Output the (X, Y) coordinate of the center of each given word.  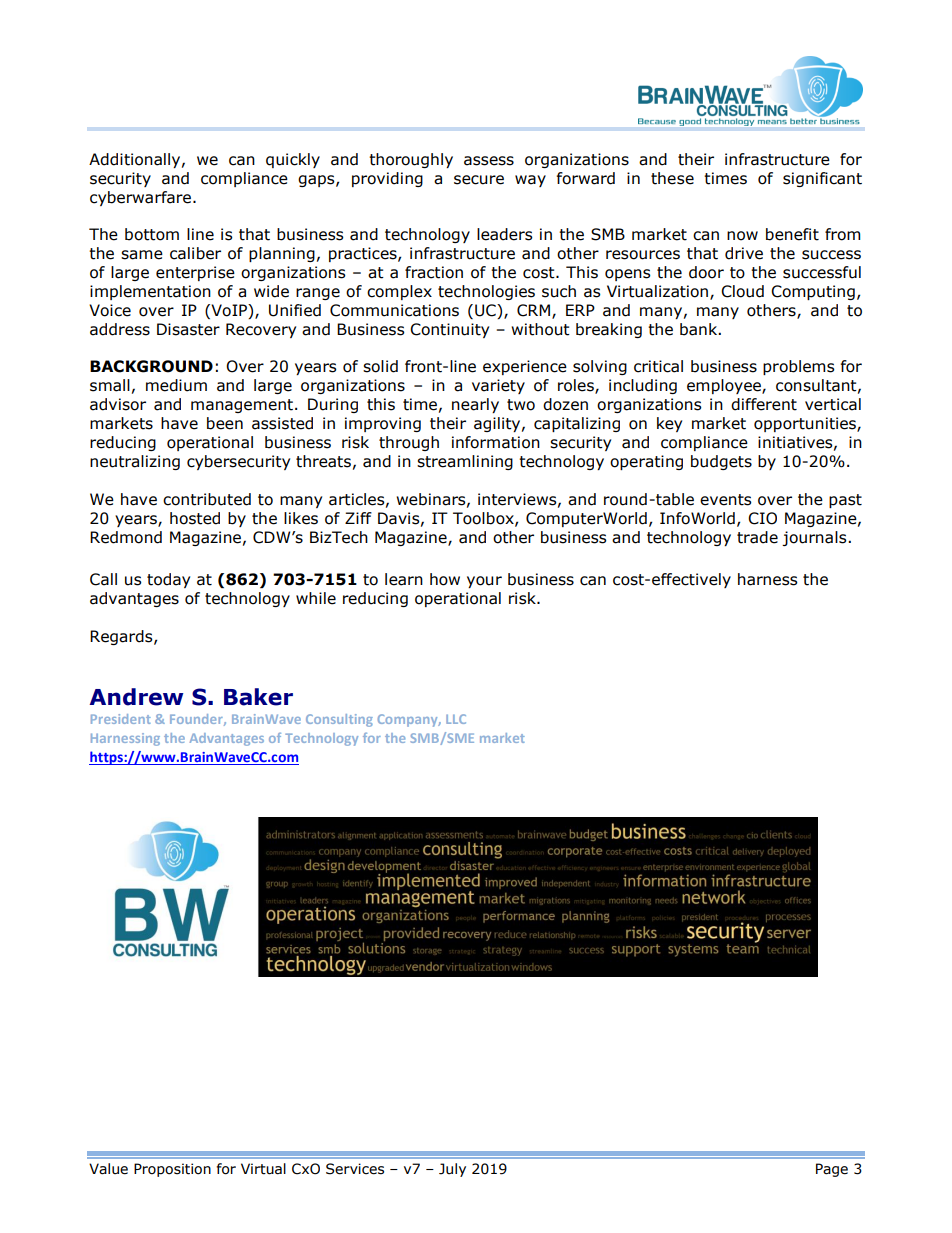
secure (479, 180)
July (452, 1170)
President (121, 719)
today (168, 580)
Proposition (172, 1170)
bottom (152, 234)
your (484, 582)
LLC (456, 719)
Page (832, 1170)
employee (725, 386)
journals (815, 538)
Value (108, 1169)
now (742, 236)
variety (498, 386)
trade (757, 537)
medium (176, 385)
